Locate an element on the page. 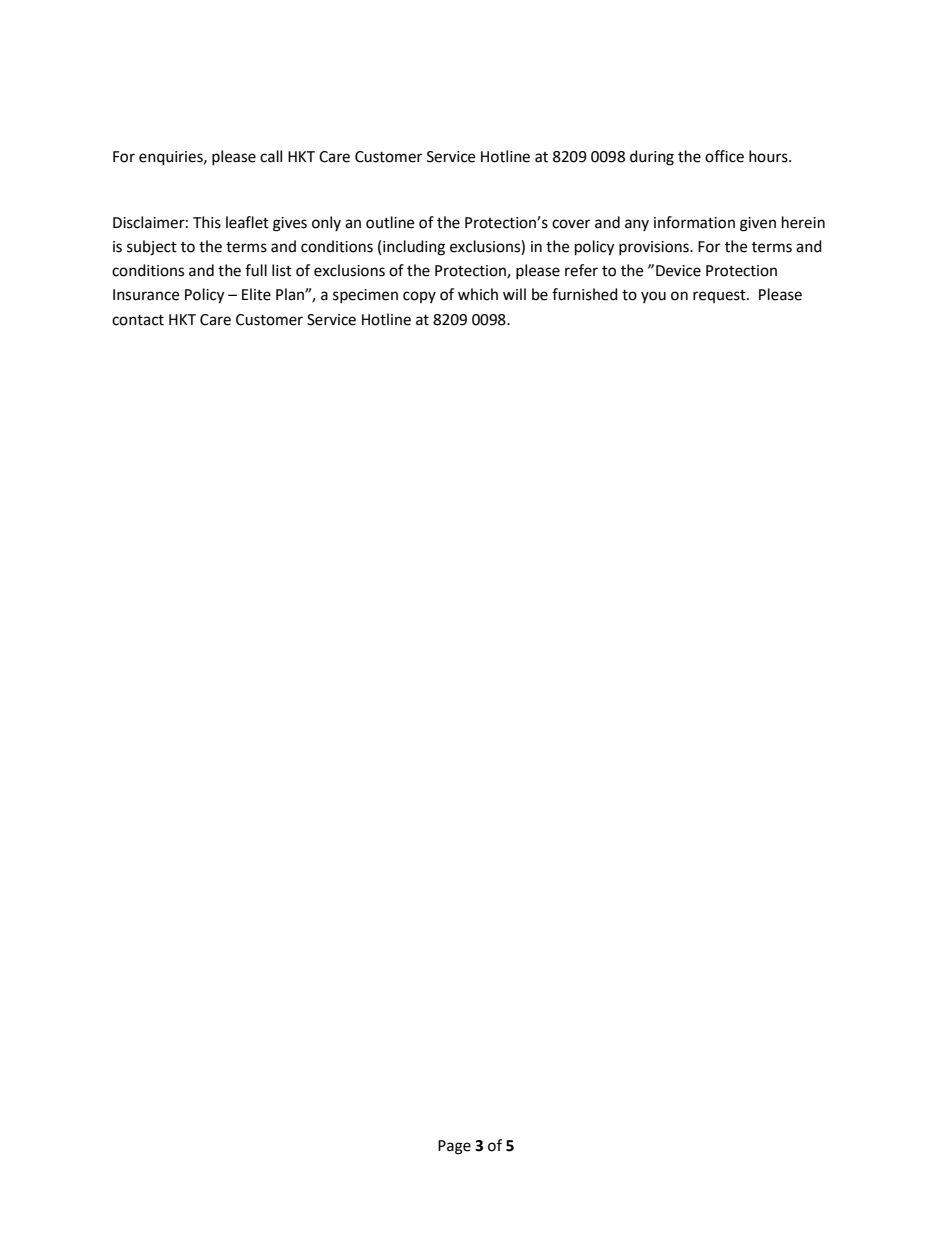  you is located at coordinates (653, 297).
